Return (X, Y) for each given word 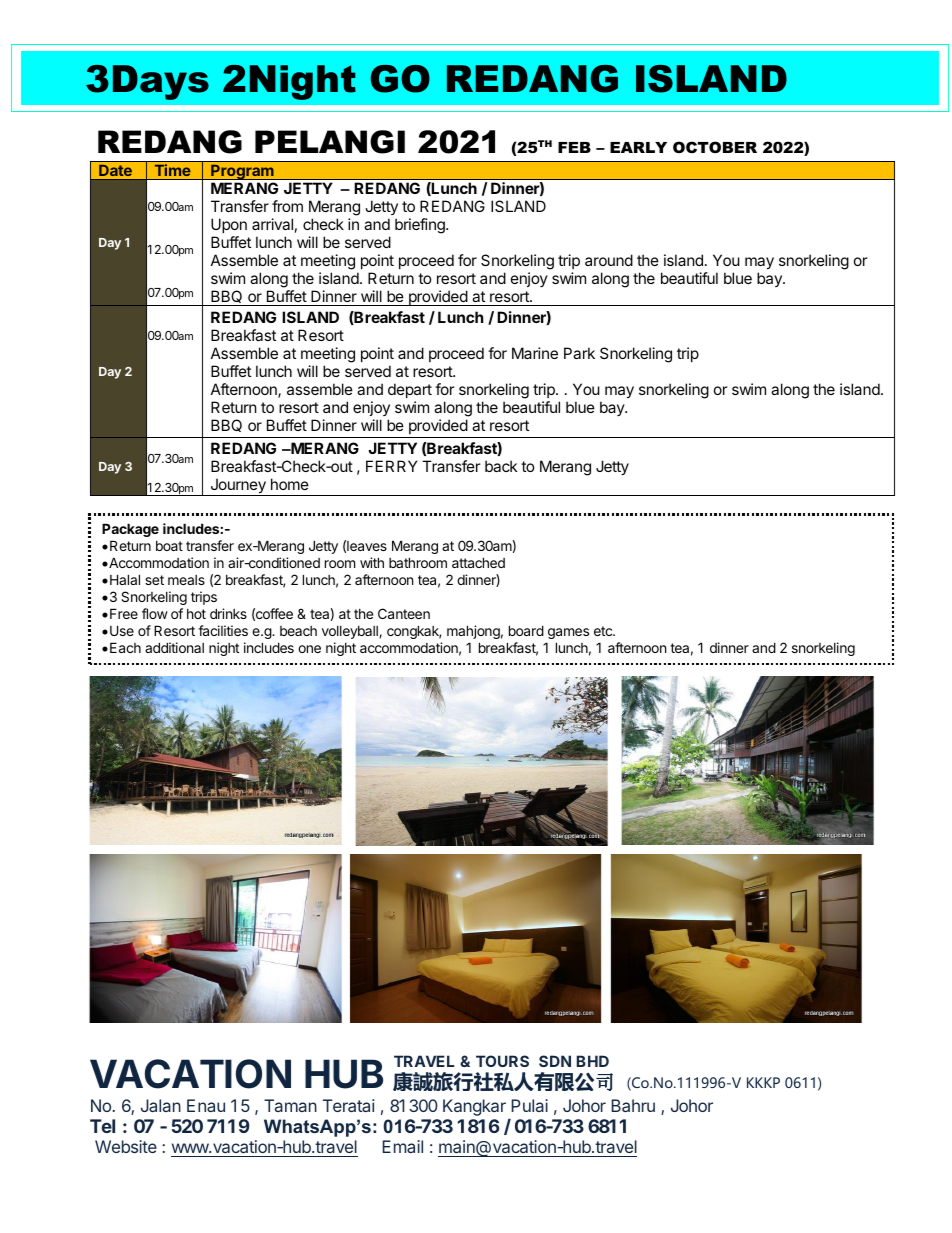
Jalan (161, 1105)
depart (410, 390)
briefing (421, 226)
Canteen (404, 613)
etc (604, 631)
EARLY (638, 147)
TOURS (502, 1061)
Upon (229, 225)
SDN (555, 1061)
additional (174, 647)
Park (579, 353)
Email (402, 1146)
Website (126, 1146)
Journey (238, 487)
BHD (593, 1061)
